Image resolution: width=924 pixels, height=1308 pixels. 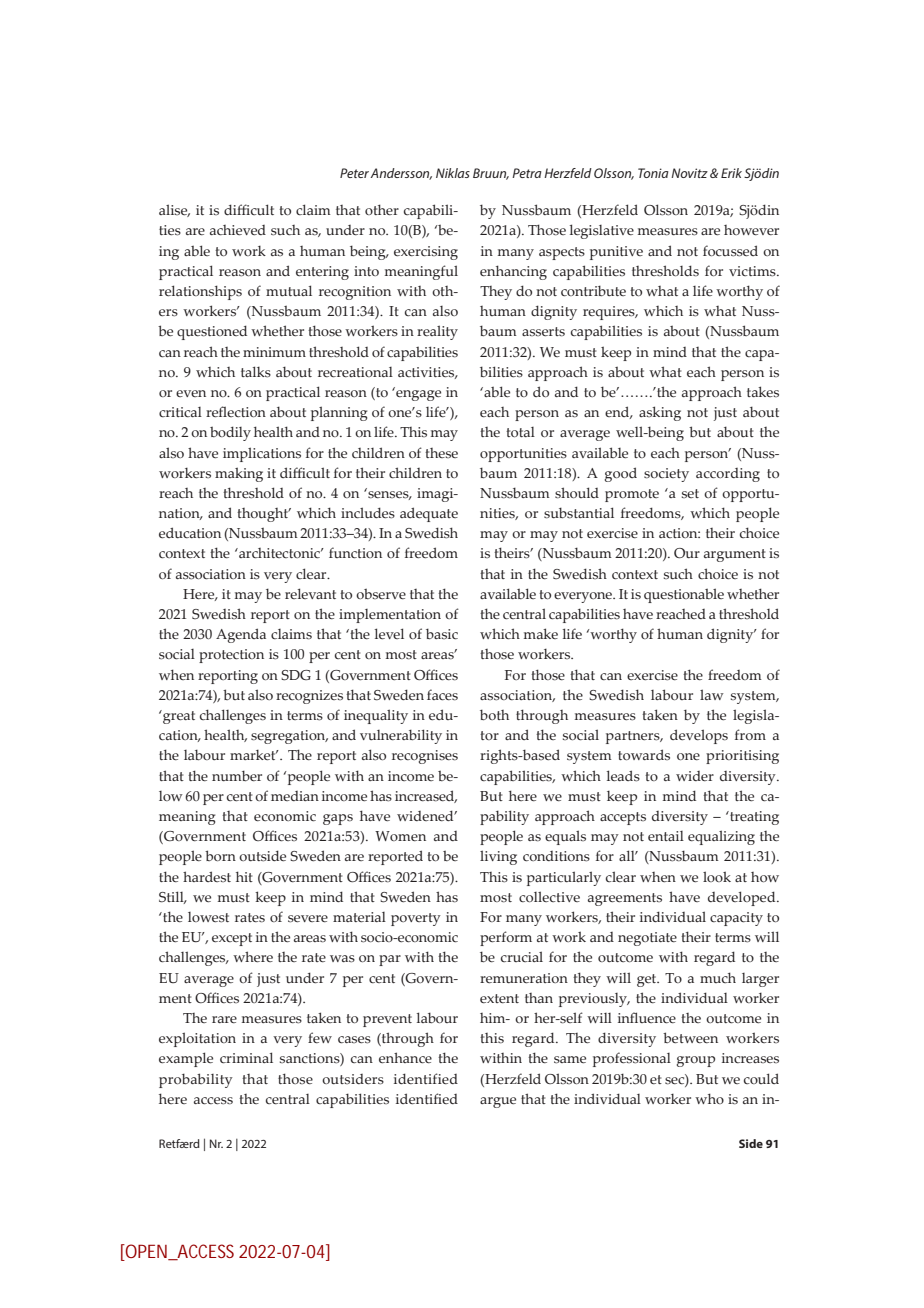 I want to click on criminal, so click(x=246, y=1058).
